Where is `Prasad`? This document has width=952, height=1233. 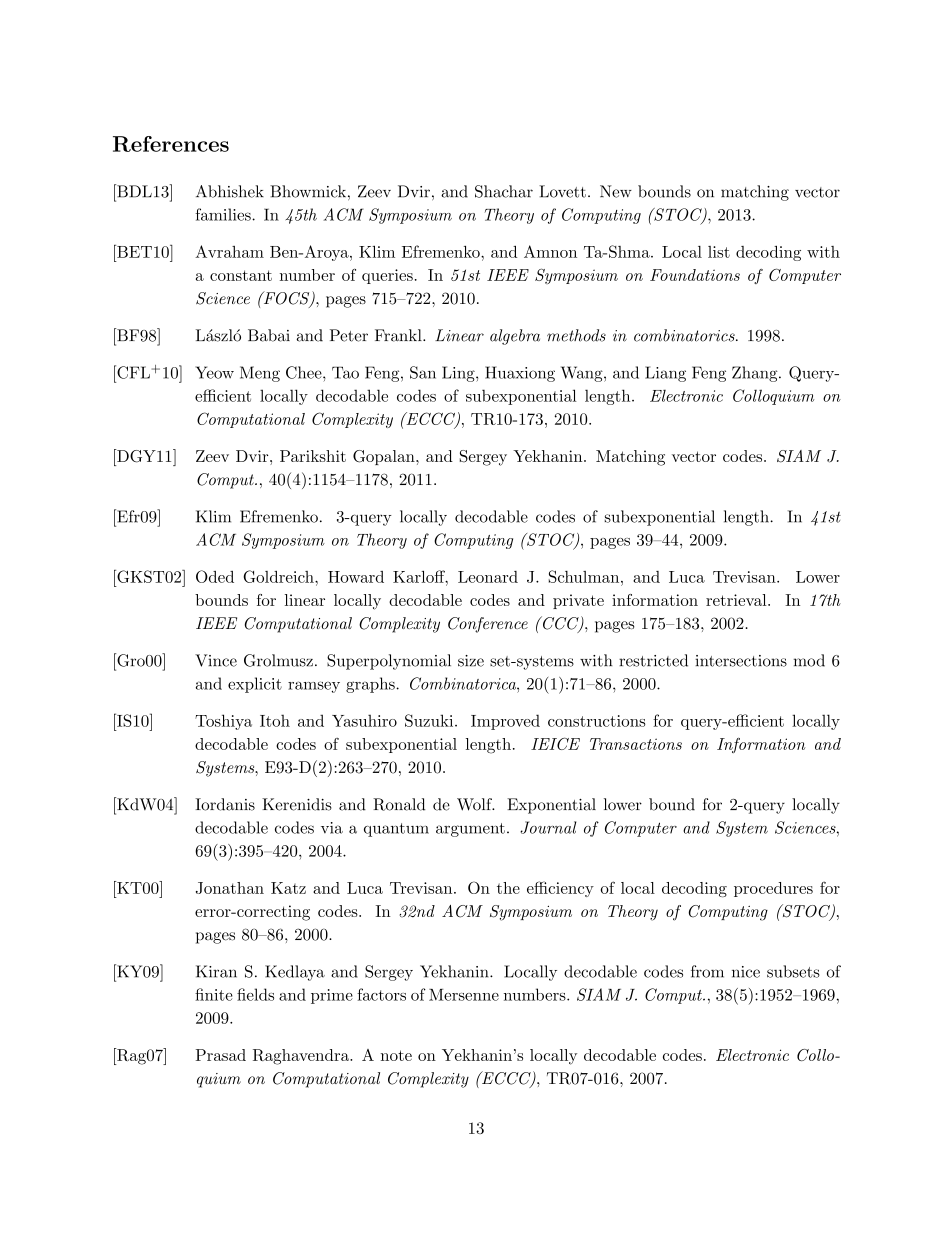
Prasad is located at coordinates (221, 1055).
